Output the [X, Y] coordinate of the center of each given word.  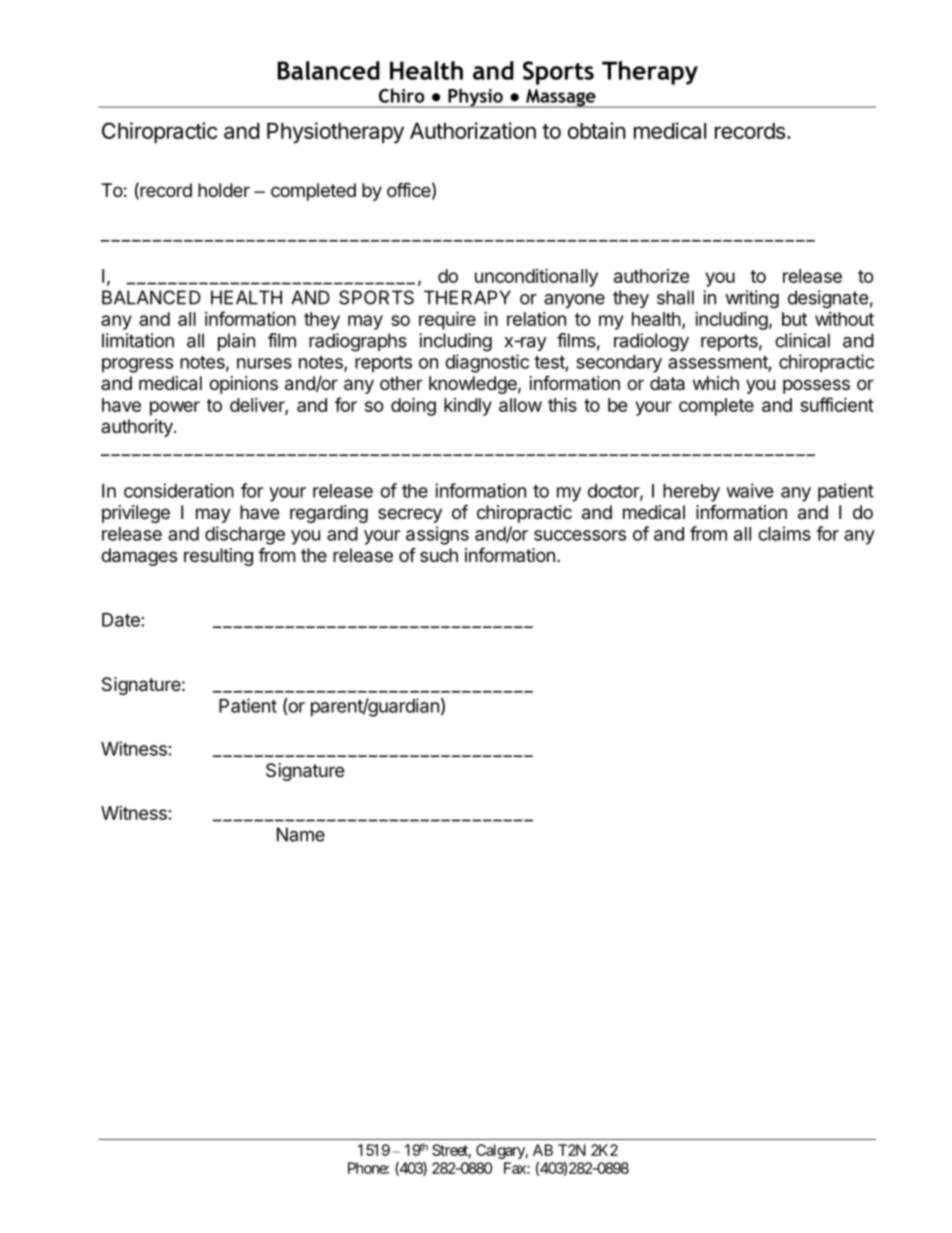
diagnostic [487, 363]
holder [224, 190]
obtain [597, 130]
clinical [802, 340]
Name [301, 834]
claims [784, 533]
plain [236, 342]
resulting [218, 557]
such [439, 555]
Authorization [473, 130]
